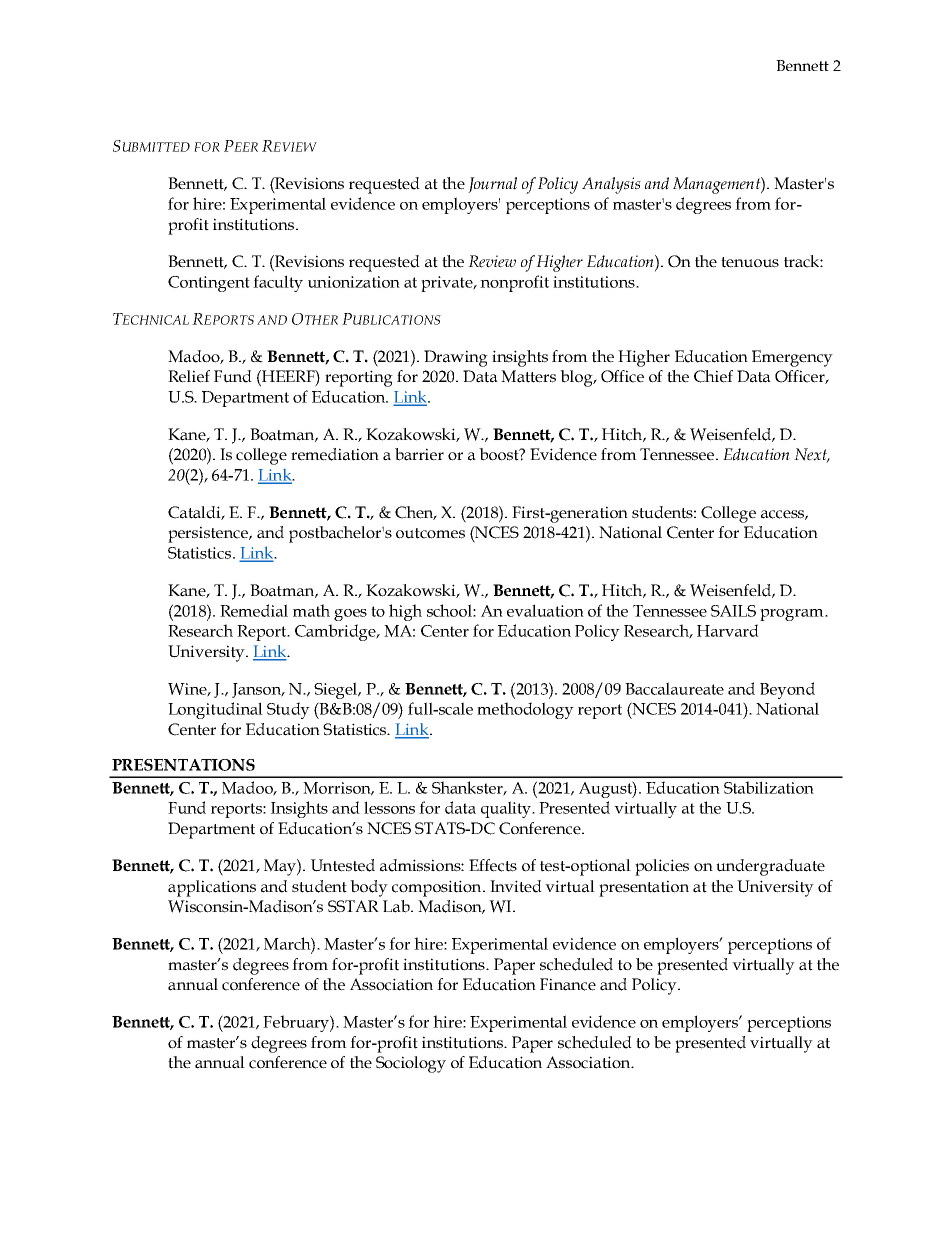 The height and width of the page is (1233, 952). What do you see at coordinates (411, 1064) in the page?
I see `Sociology` at bounding box center [411, 1064].
